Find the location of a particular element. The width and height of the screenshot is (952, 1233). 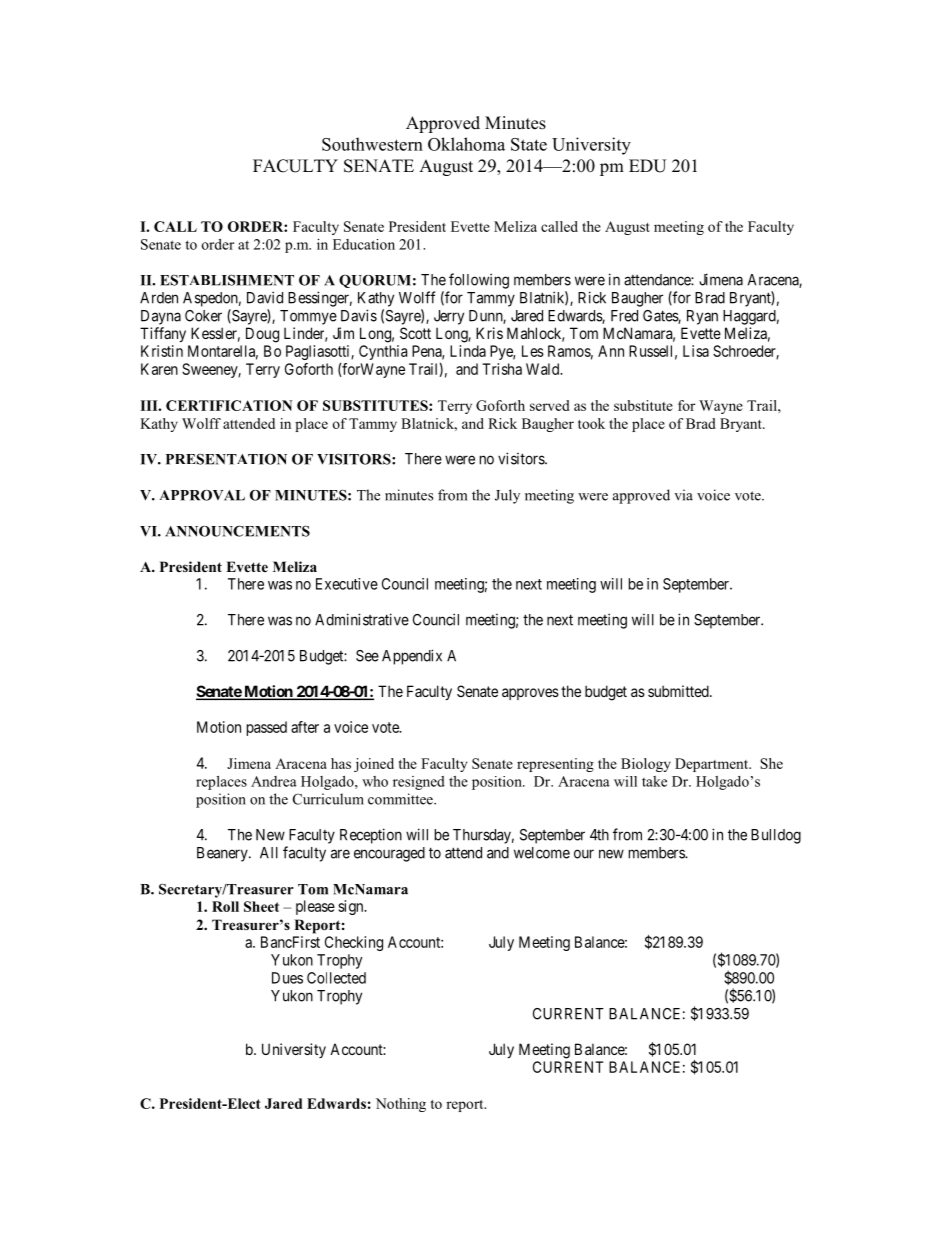

Andrea is located at coordinates (274, 781).
